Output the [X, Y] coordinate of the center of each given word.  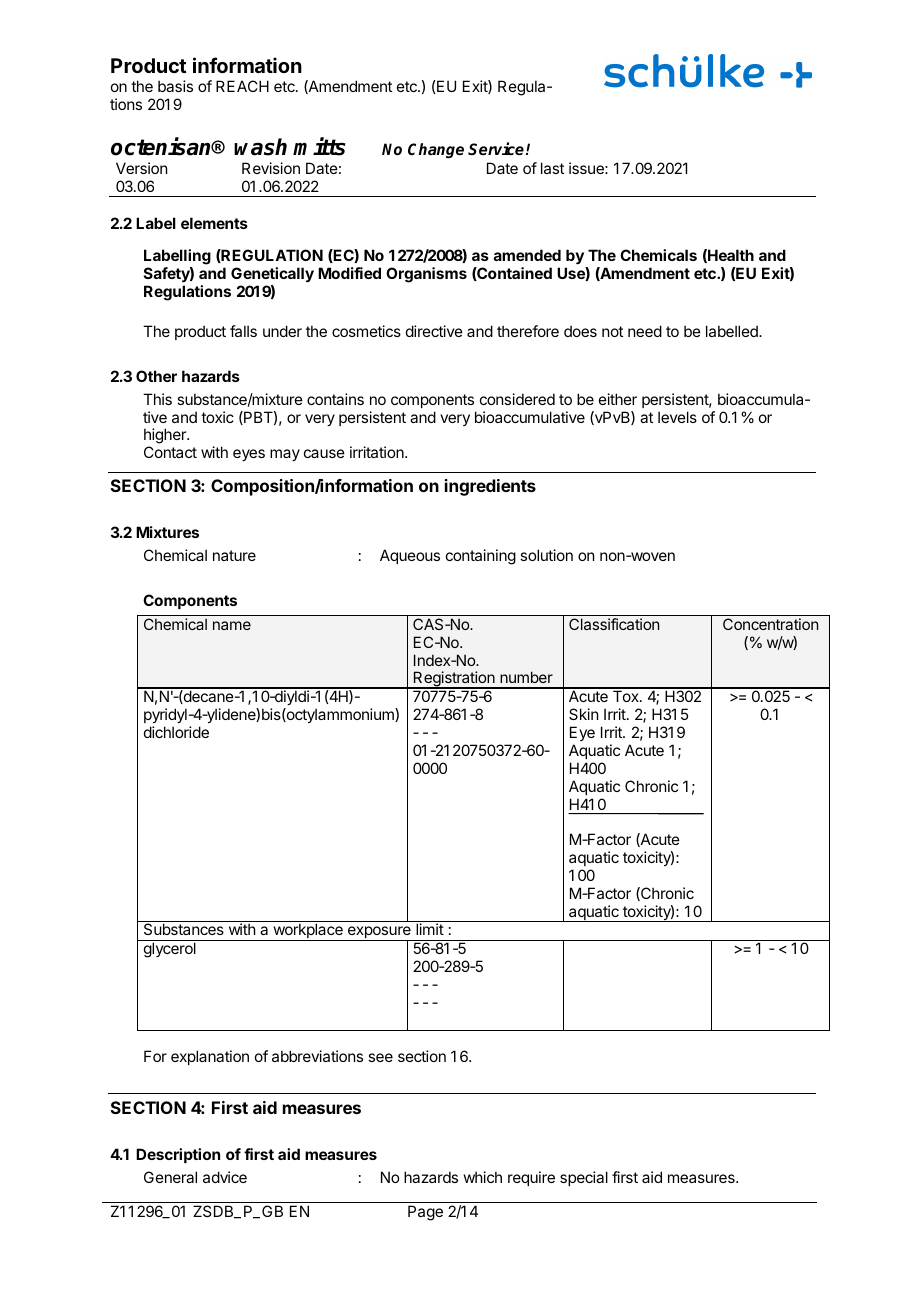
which [483, 1177]
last [552, 168]
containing [481, 557]
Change [436, 150]
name [232, 625]
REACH [242, 86]
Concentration [770, 624]
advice [225, 1177]
